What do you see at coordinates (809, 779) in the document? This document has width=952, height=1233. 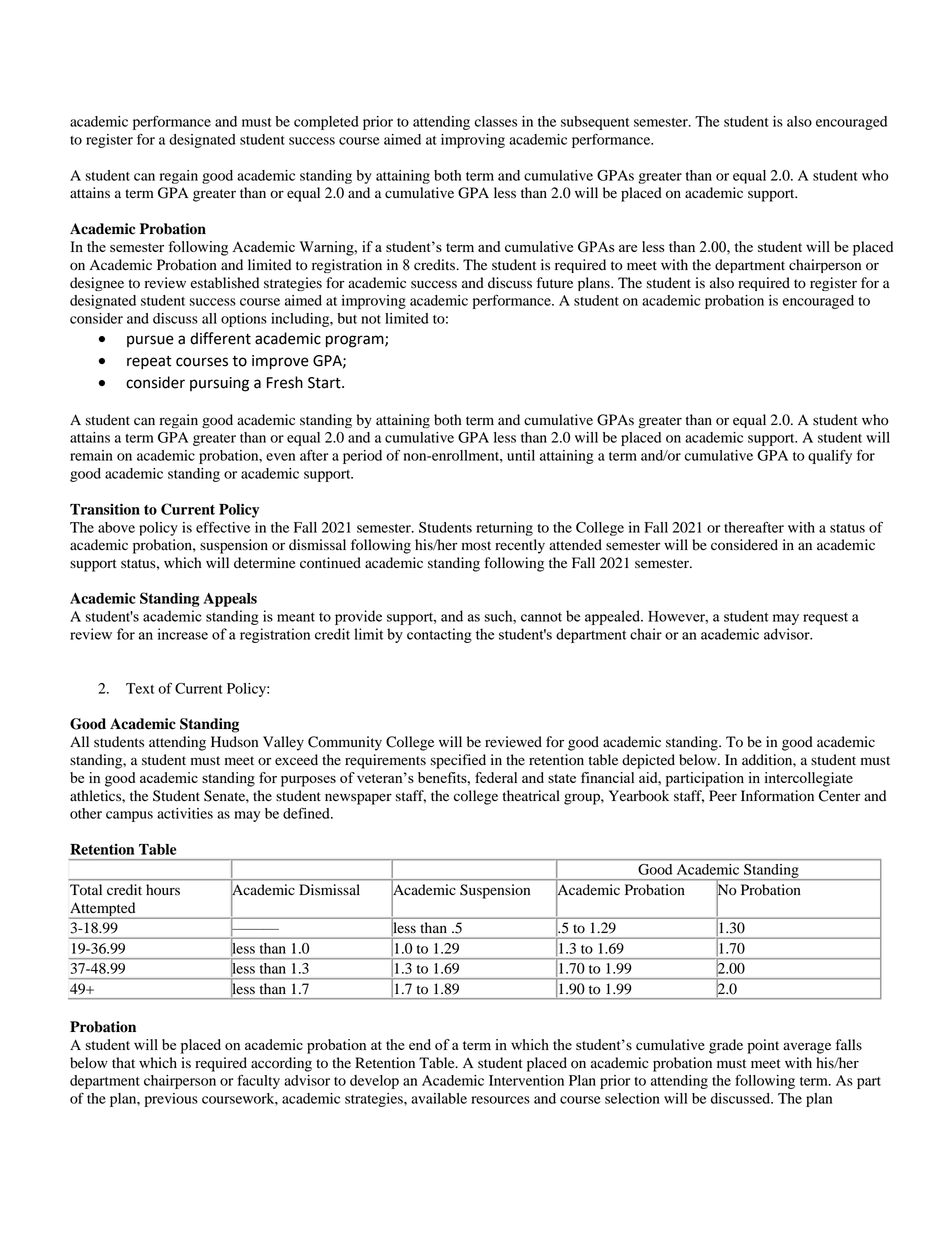 I see `intercollegiate` at bounding box center [809, 779].
